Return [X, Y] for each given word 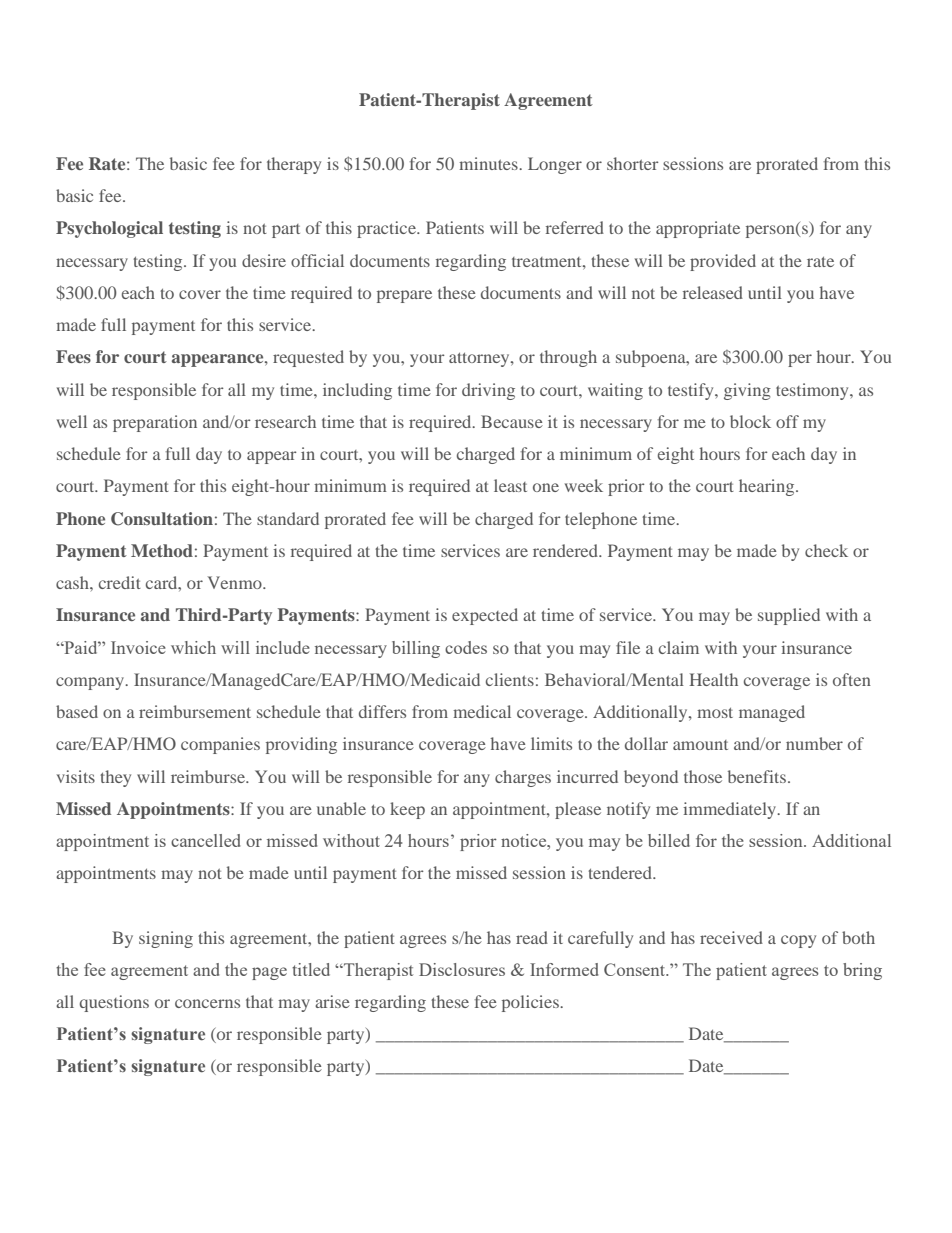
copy [798, 941]
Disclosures [462, 969]
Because [512, 421]
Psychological [109, 229]
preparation [155, 423]
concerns [207, 1003]
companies [220, 745]
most [715, 713]
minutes [489, 163]
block [750, 421]
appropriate [698, 229]
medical [482, 711]
